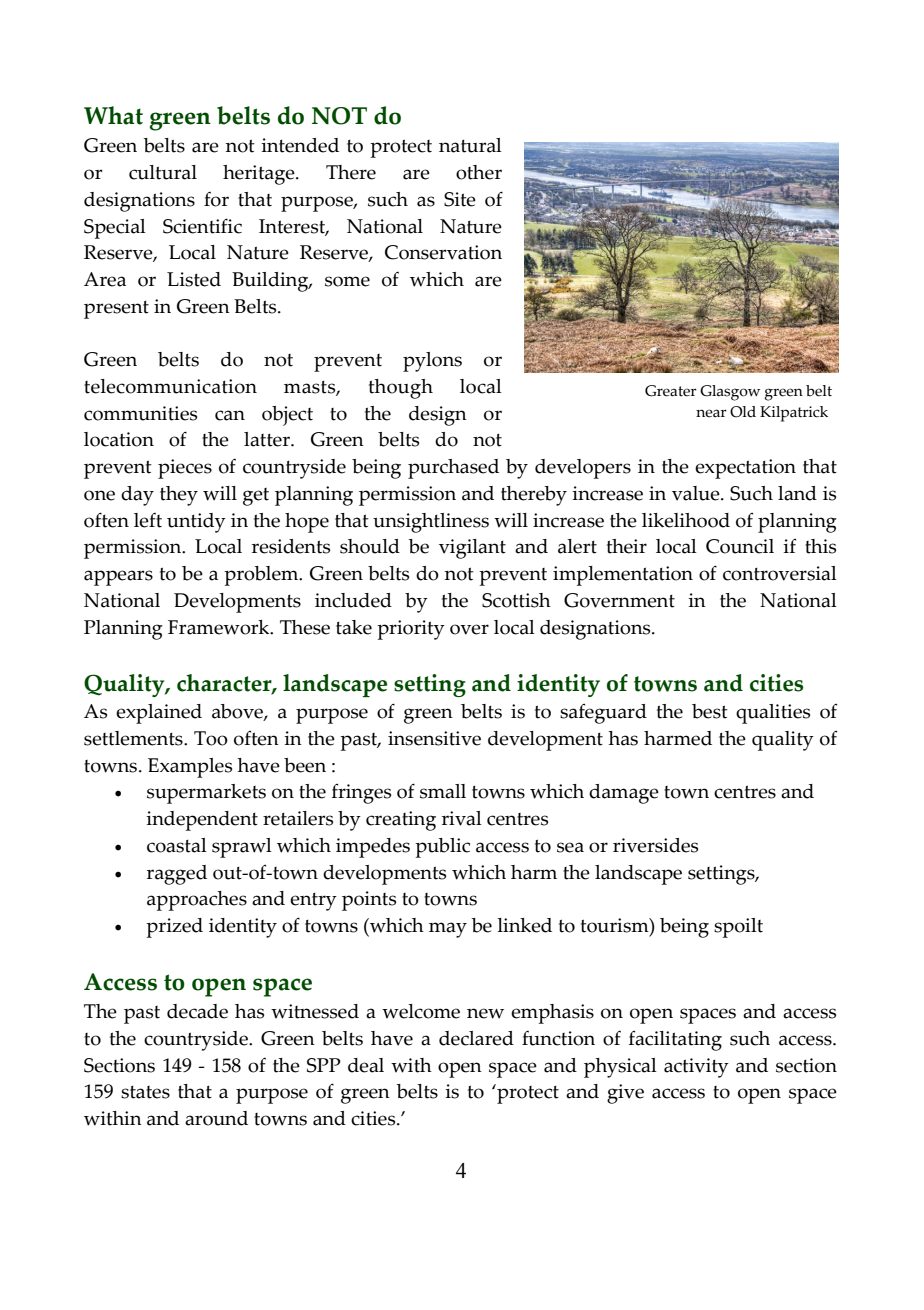 The width and height of the document is (924, 1310). What do you see at coordinates (696, 1068) in the document?
I see `activity` at bounding box center [696, 1068].
